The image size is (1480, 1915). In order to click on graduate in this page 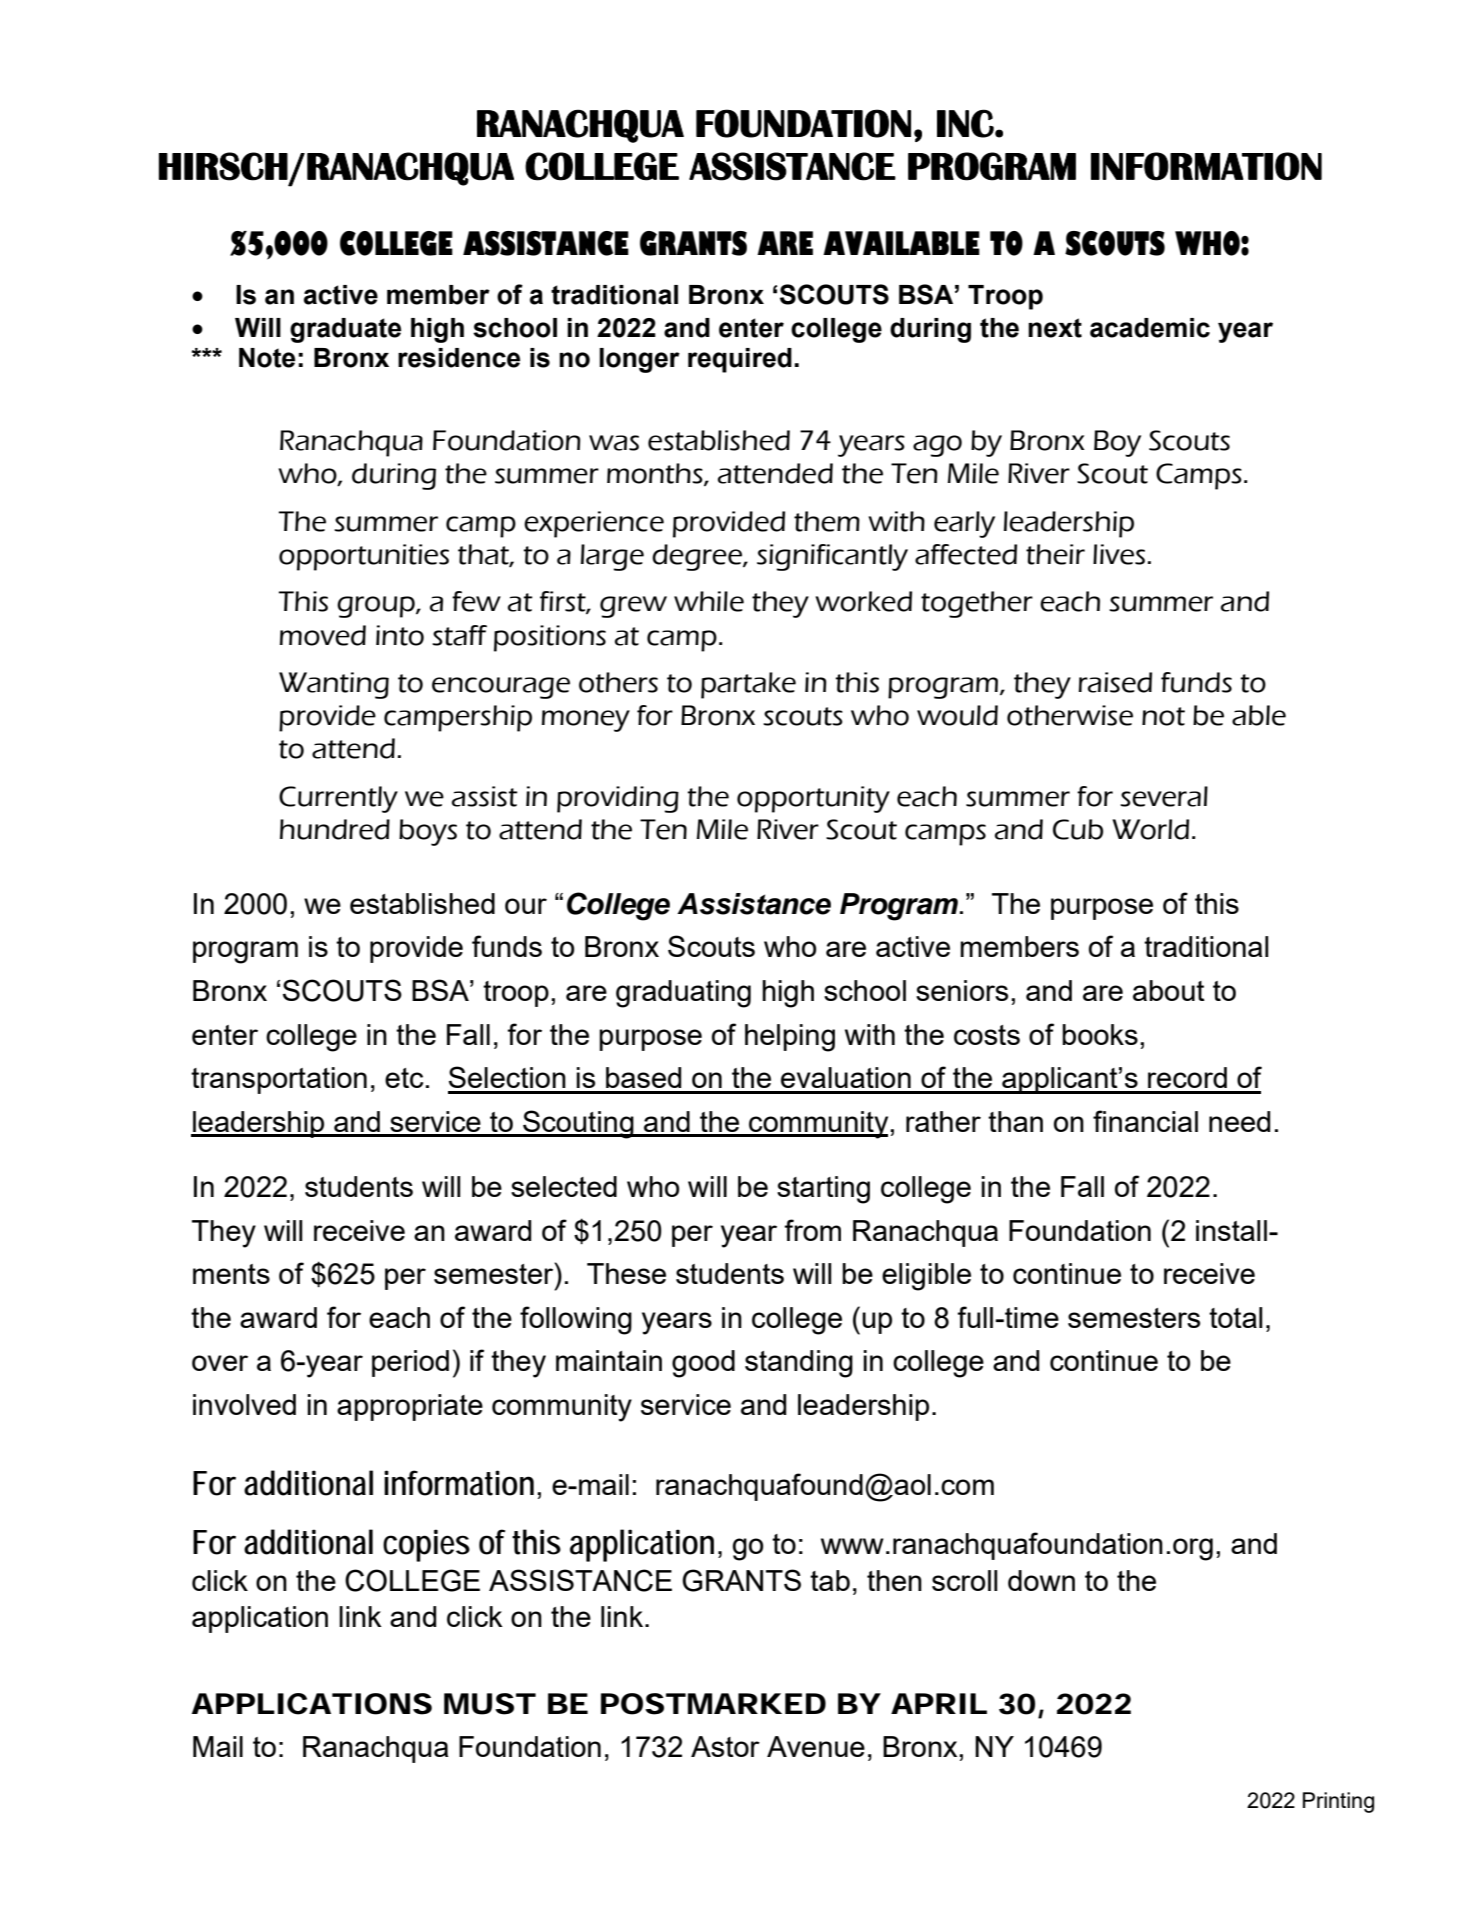, I will do `click(345, 330)`.
